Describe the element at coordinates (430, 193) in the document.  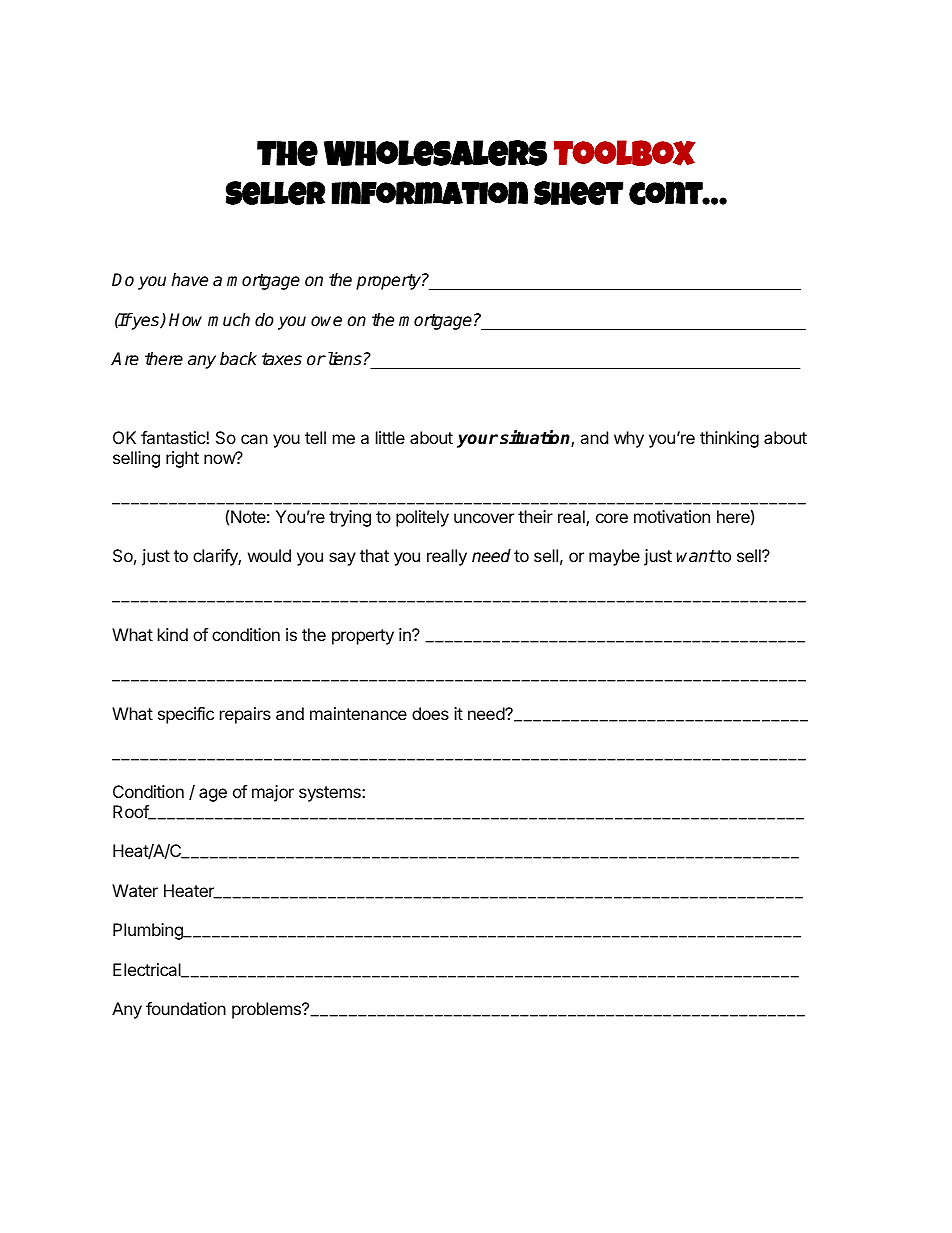
I see `Information` at that location.
